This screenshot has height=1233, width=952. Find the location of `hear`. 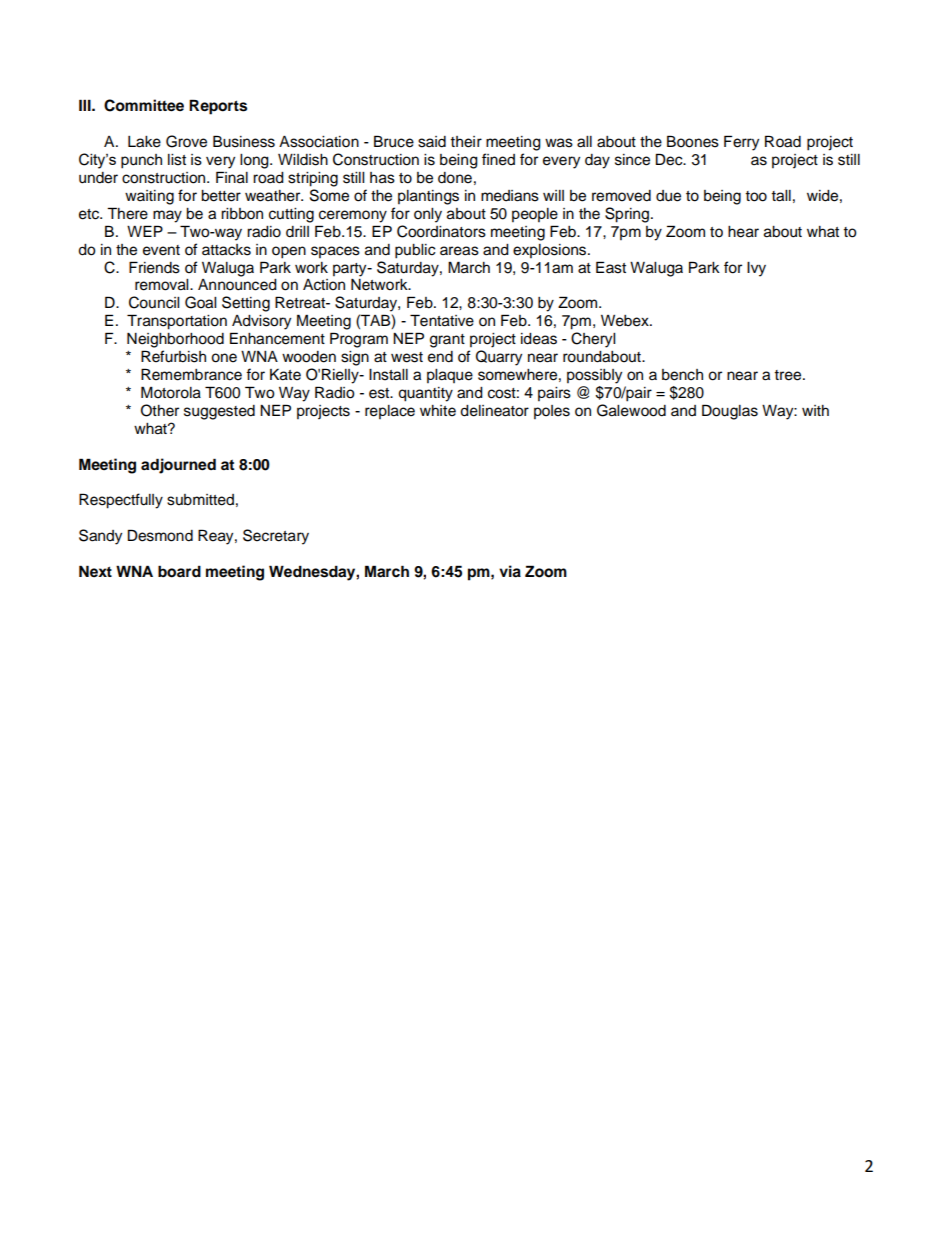

hear is located at coordinates (743, 232).
